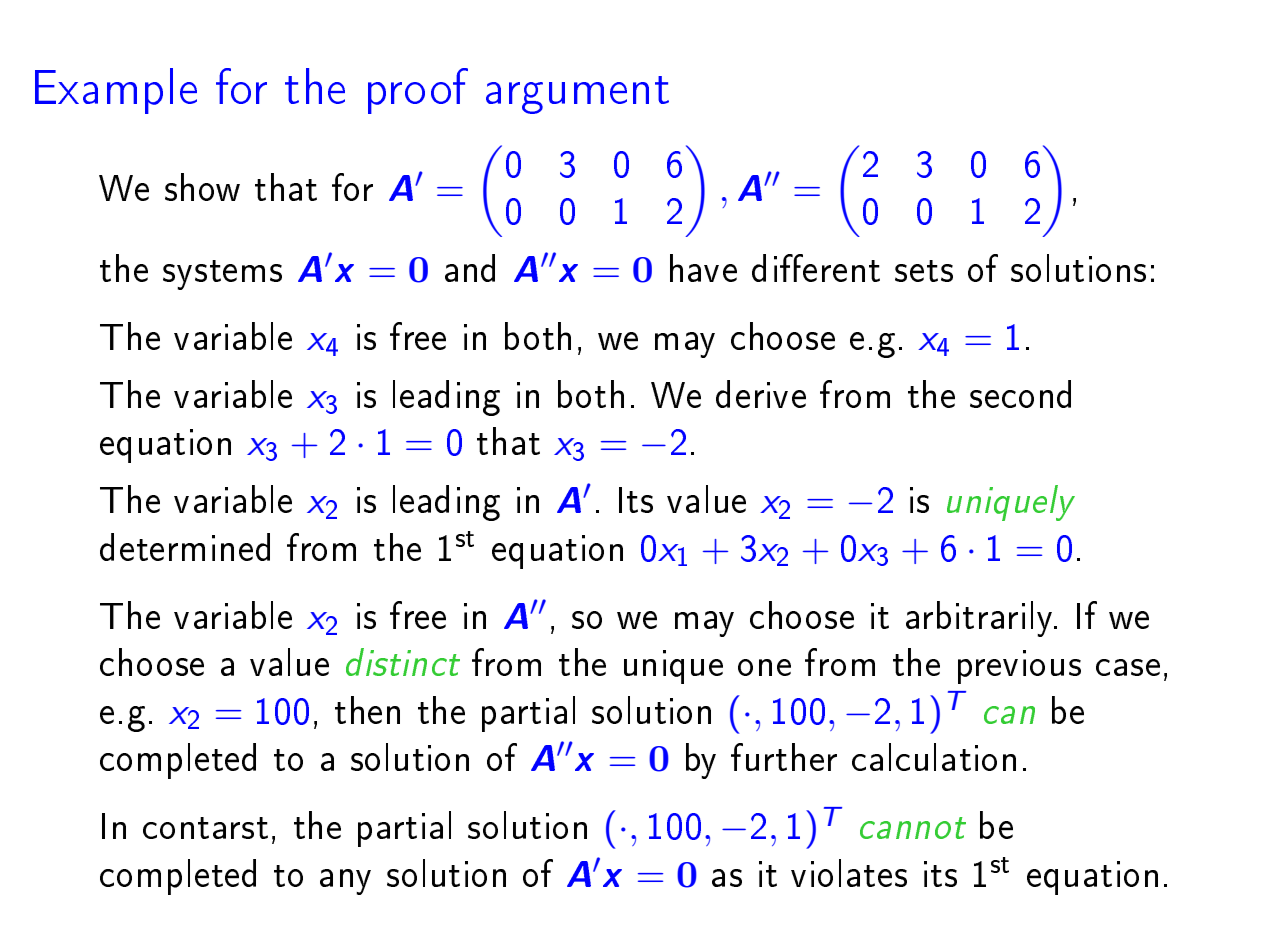 The width and height of the image is (1271, 952). Describe the element at coordinates (222, 275) in the image. I see `systems` at that location.
